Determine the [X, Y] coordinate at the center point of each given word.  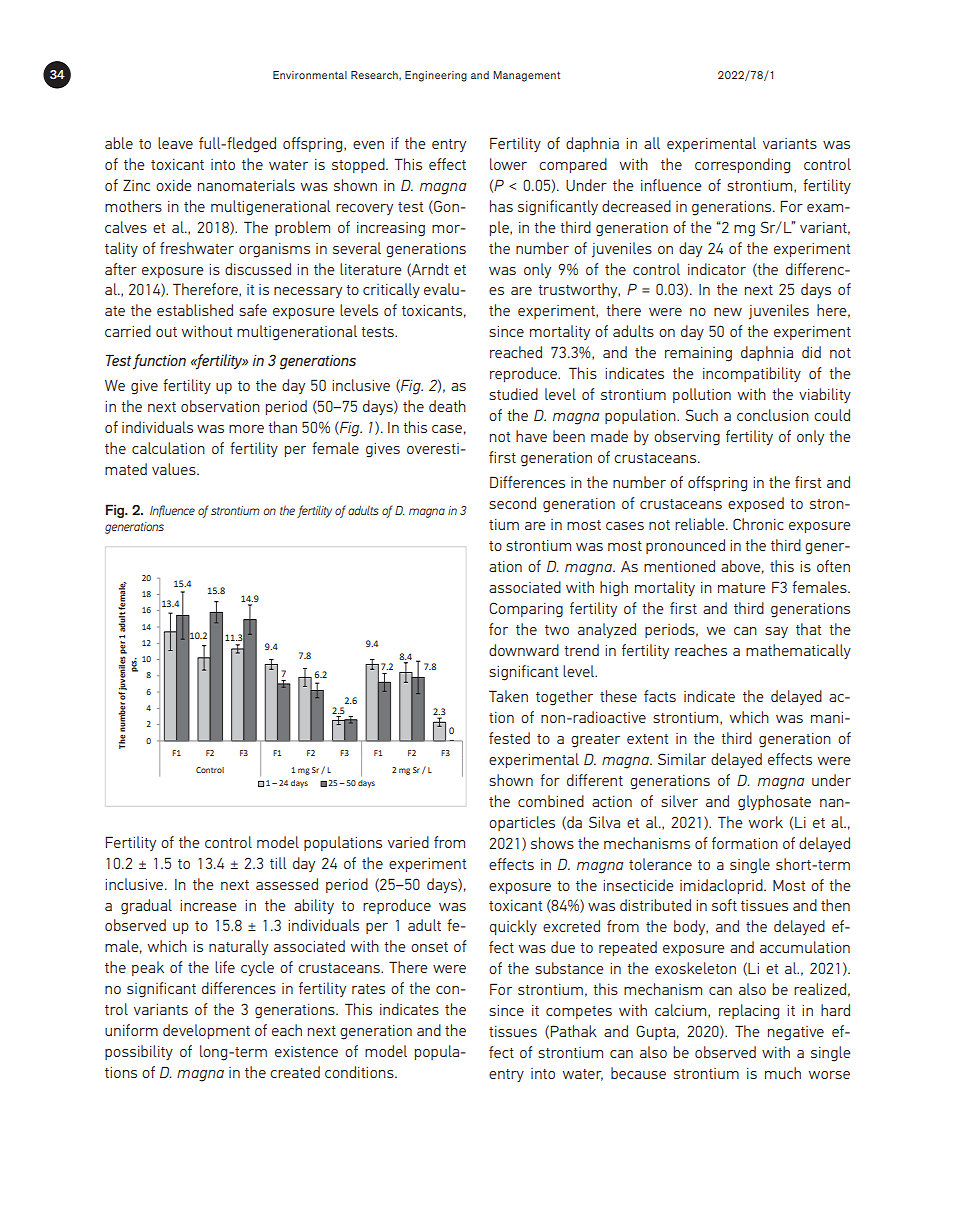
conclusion [773, 415]
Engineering [436, 76]
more [246, 429]
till [278, 863]
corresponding [742, 166]
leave [175, 143]
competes [579, 1012]
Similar [682, 759]
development [206, 1031]
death [447, 406]
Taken [508, 696]
